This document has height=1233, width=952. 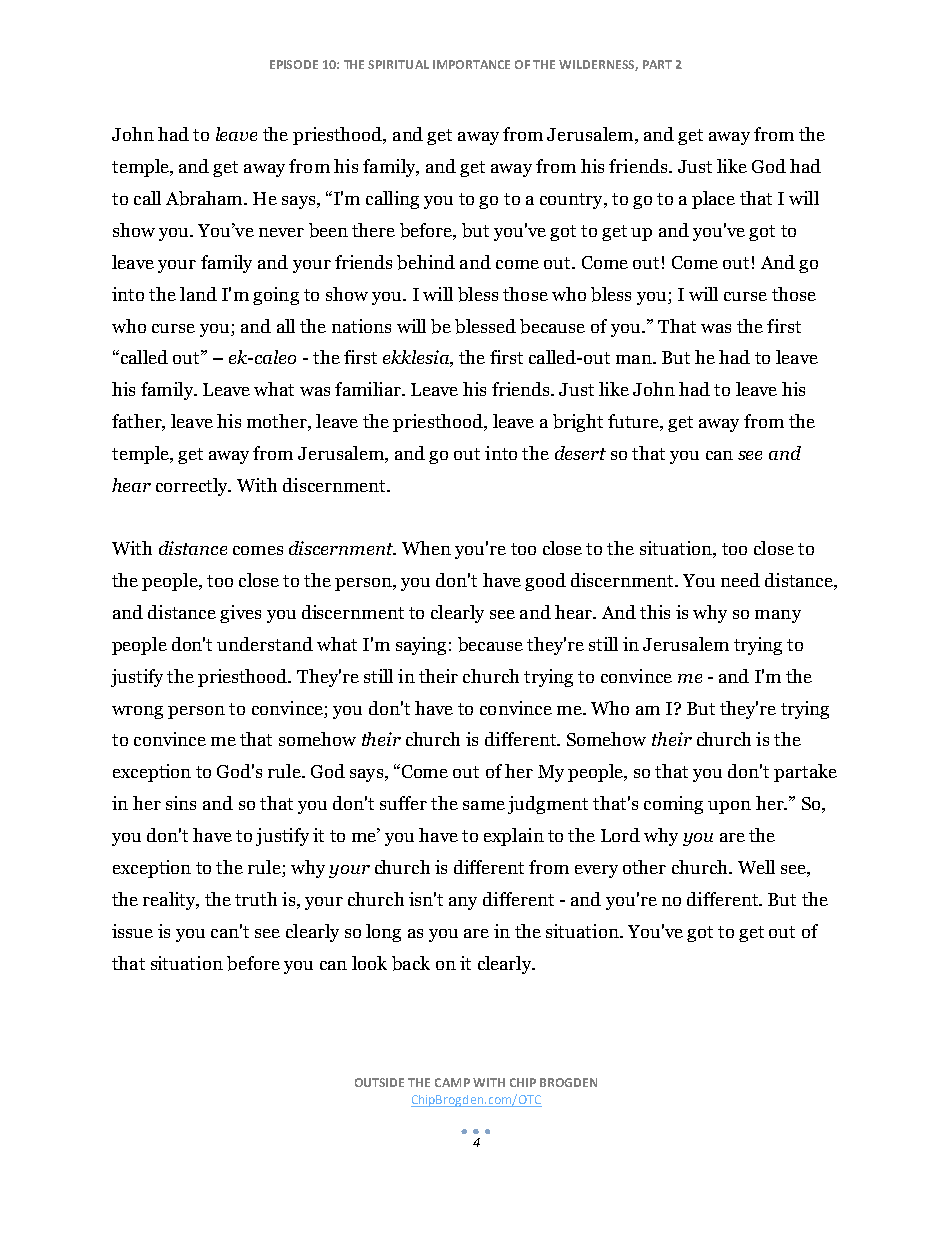 I want to click on sins, so click(x=181, y=803).
